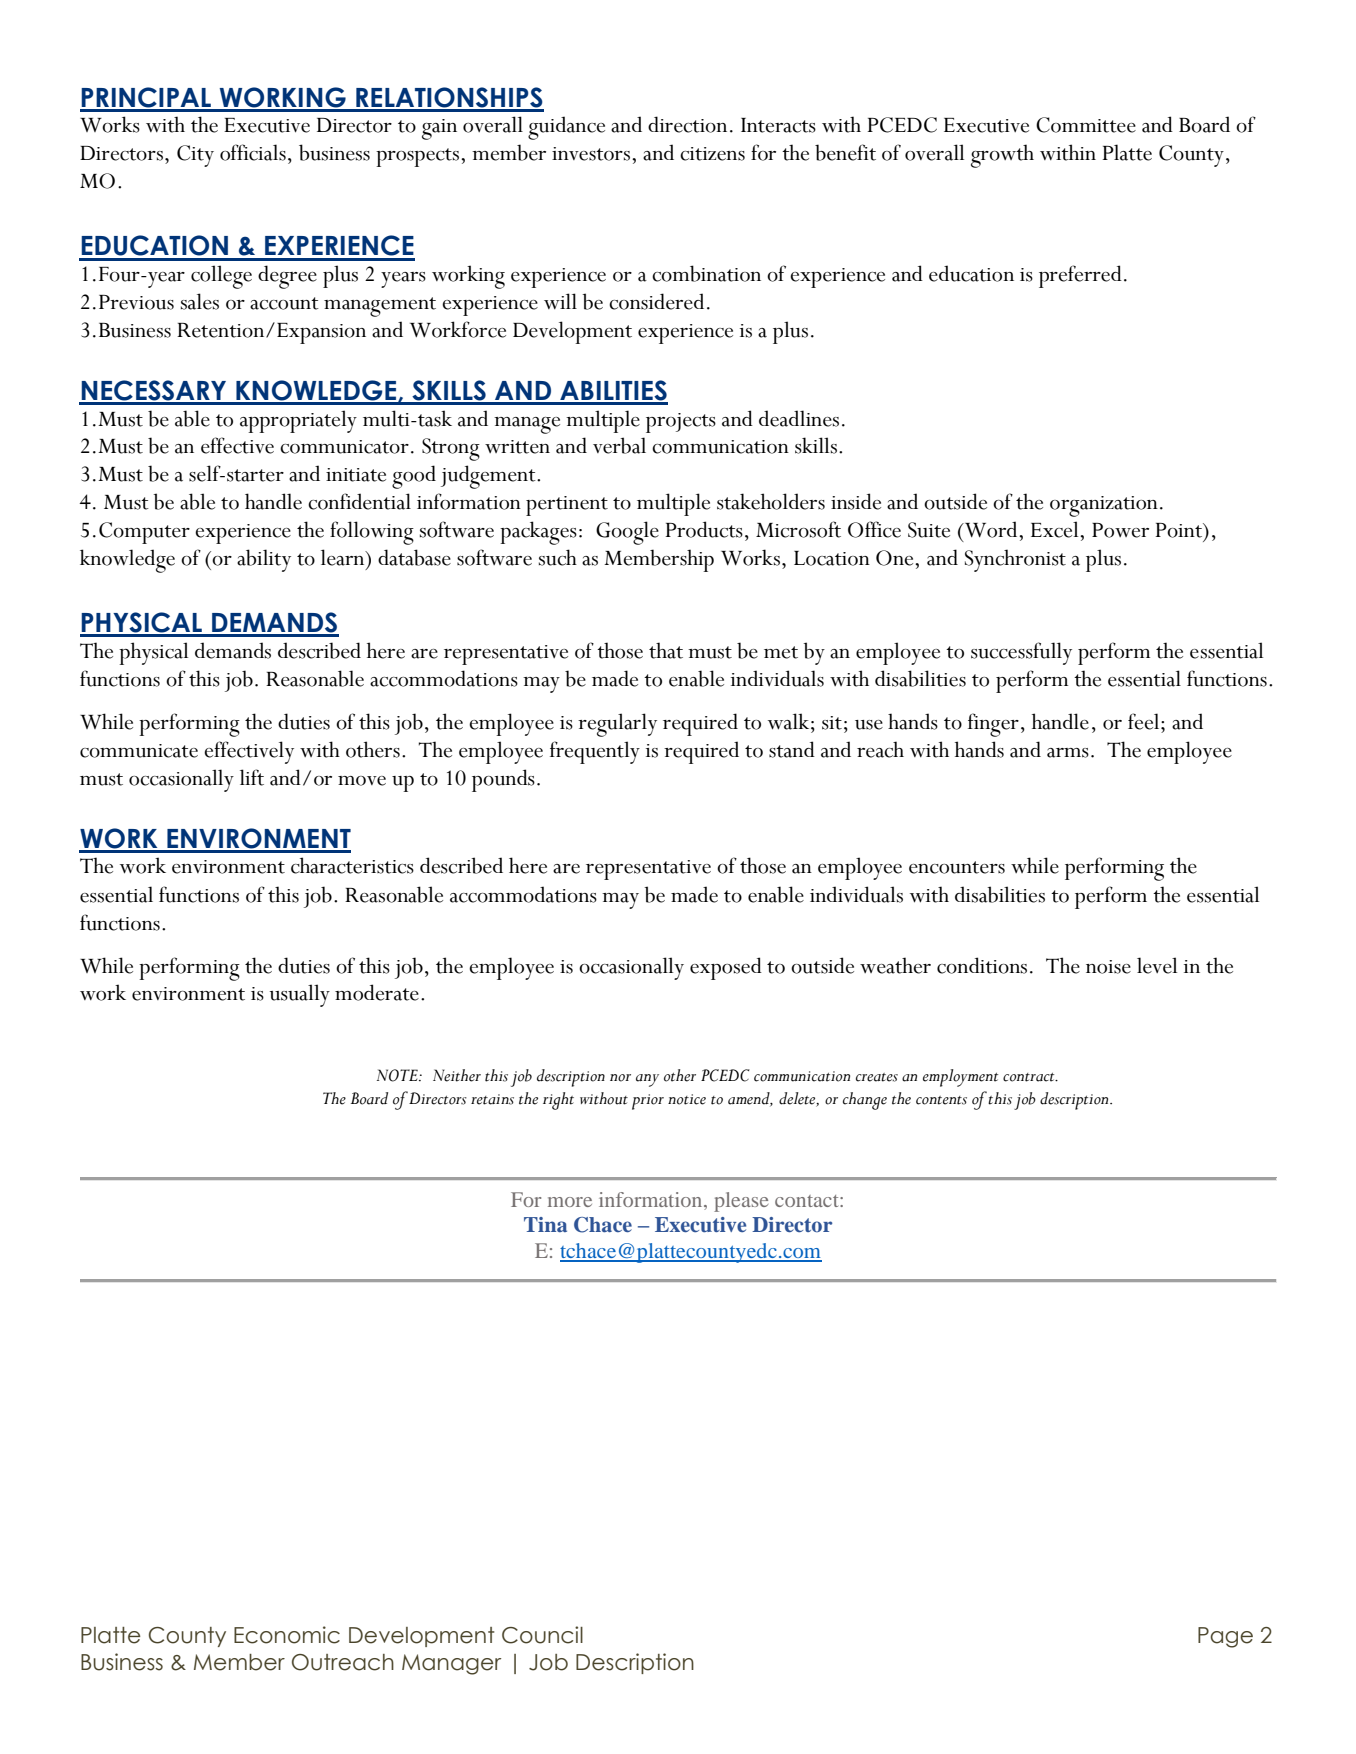 The width and height of the screenshot is (1356, 1754). What do you see at coordinates (1086, 125) in the screenshot?
I see `Committee` at bounding box center [1086, 125].
